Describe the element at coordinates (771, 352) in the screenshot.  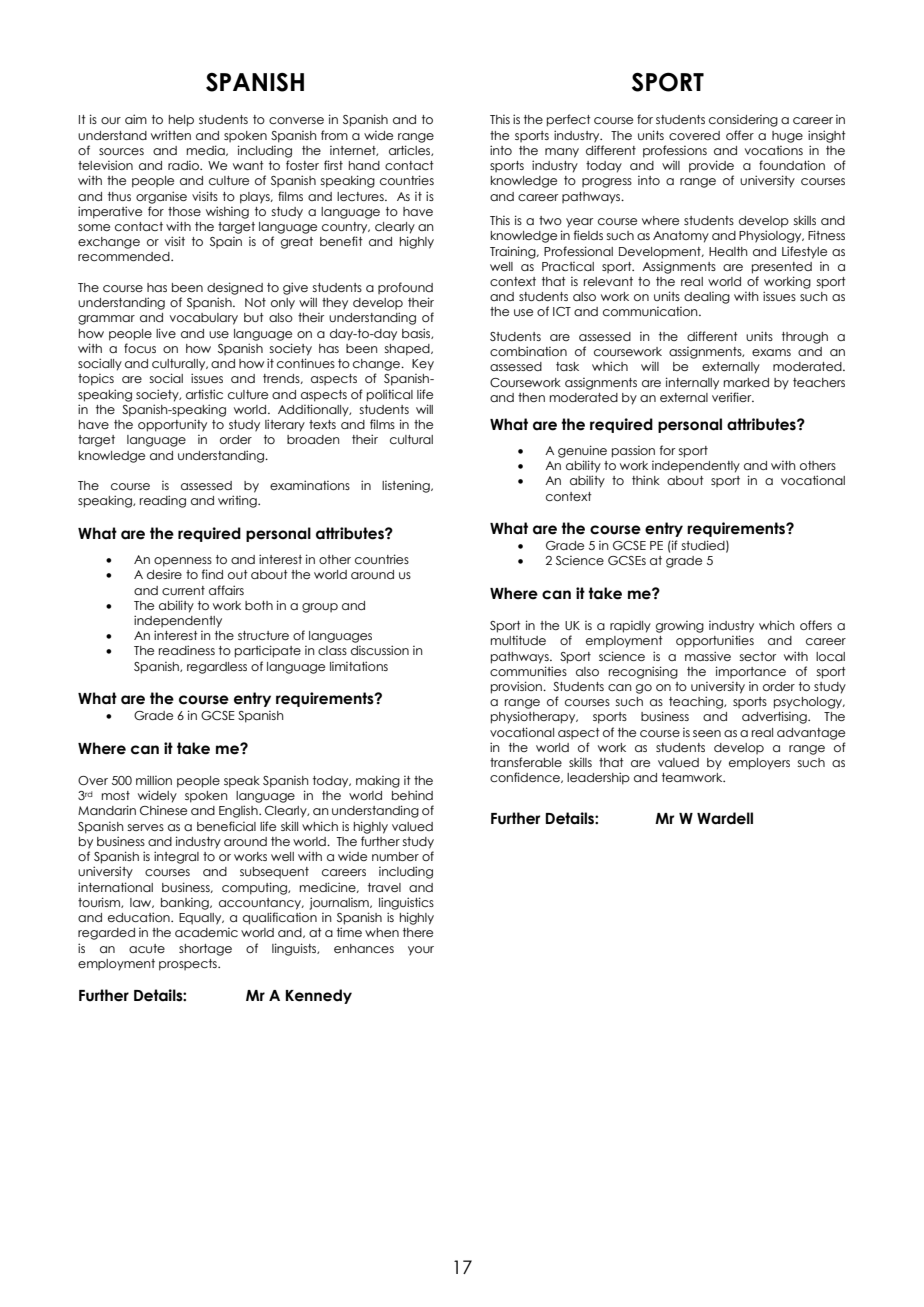
I see `exams` at that location.
